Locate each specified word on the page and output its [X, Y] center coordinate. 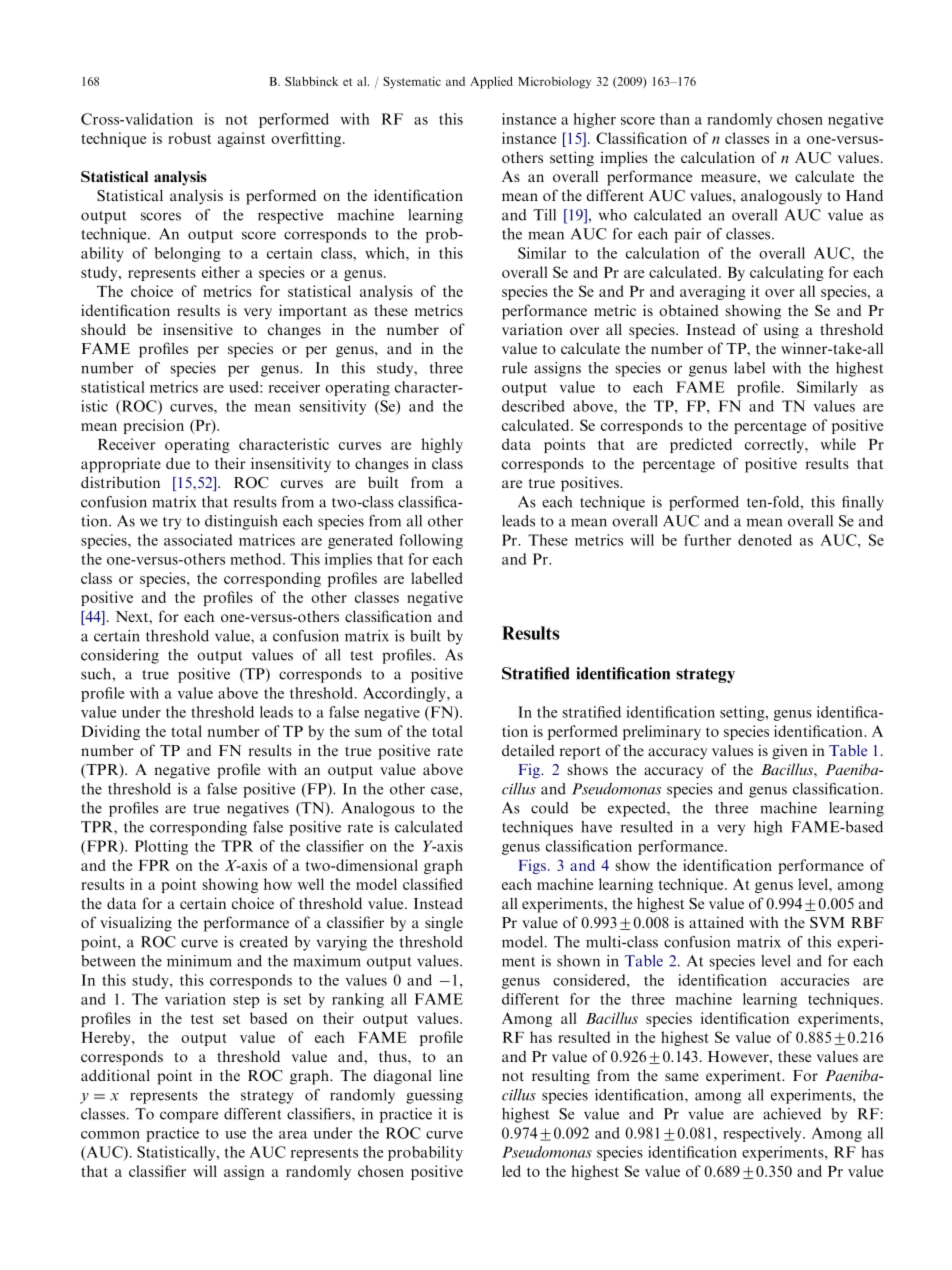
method [257, 559]
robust [189, 138]
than [675, 119]
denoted [765, 540]
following [431, 541]
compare [189, 1117]
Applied [491, 82]
